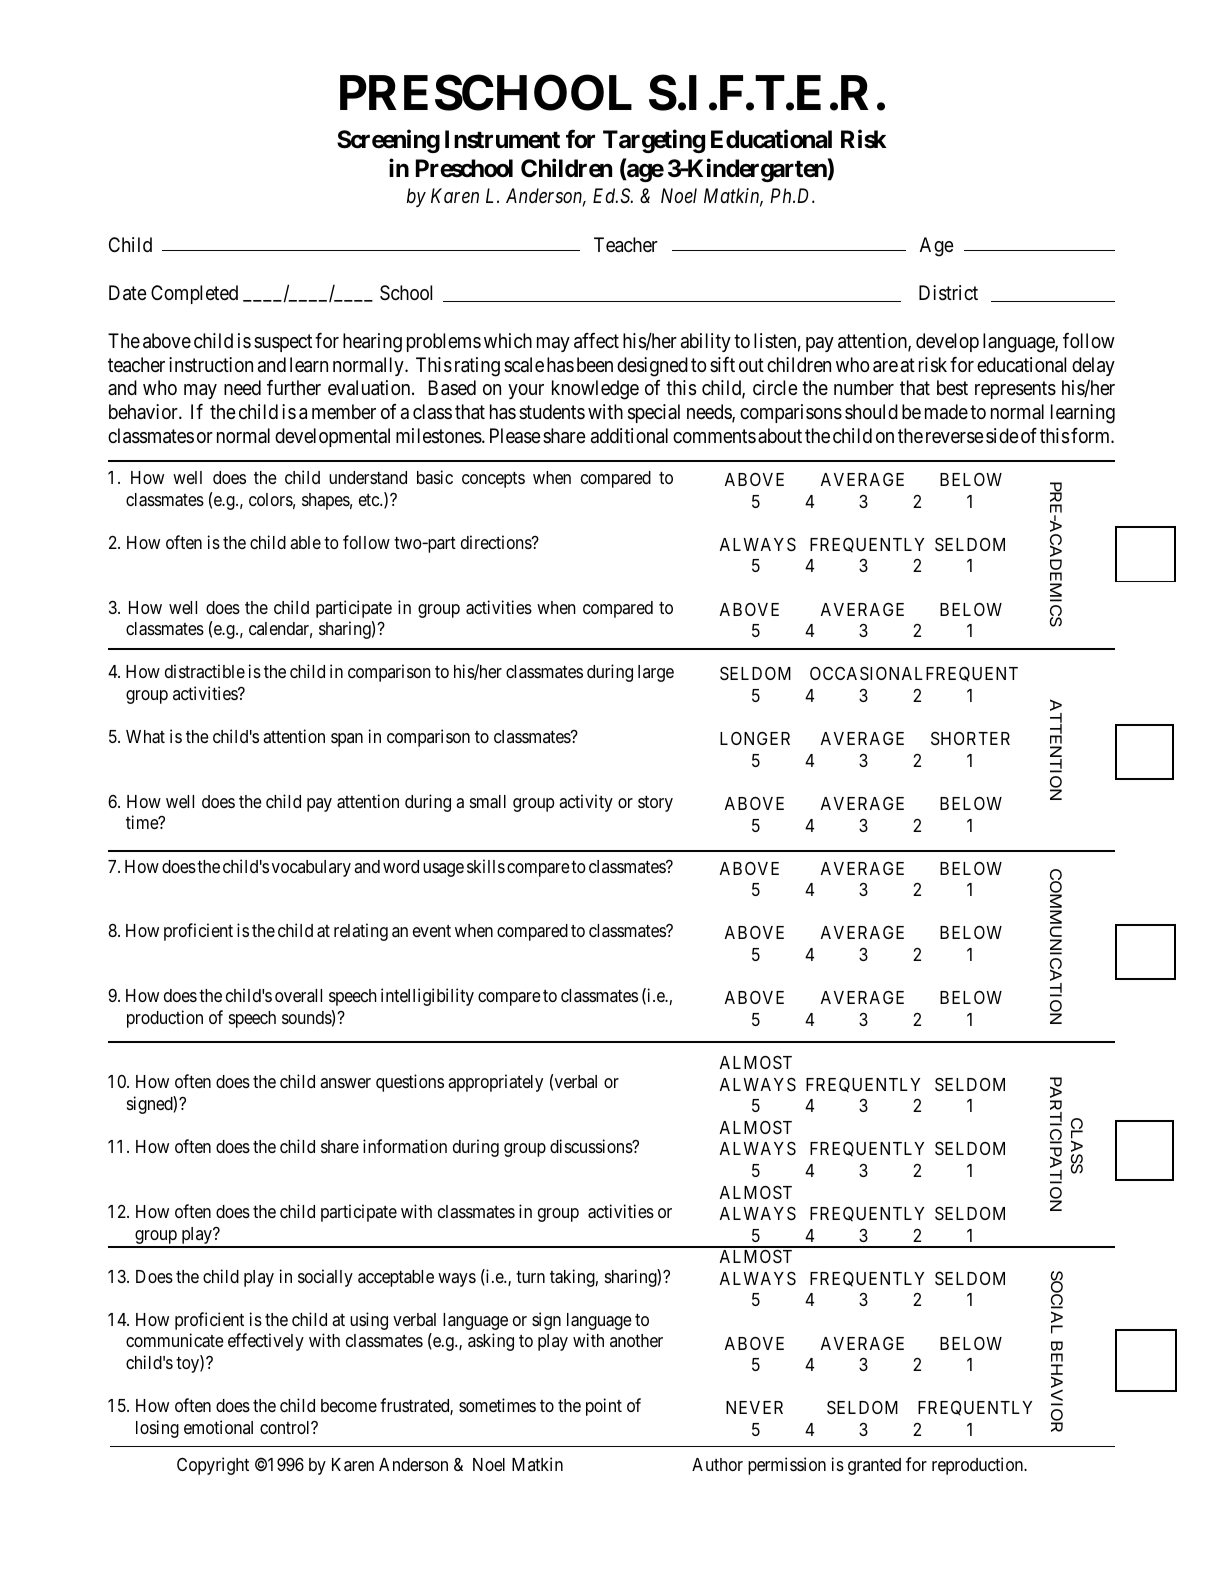 The height and width of the page is (1583, 1223). I want to click on point, so click(604, 1407).
